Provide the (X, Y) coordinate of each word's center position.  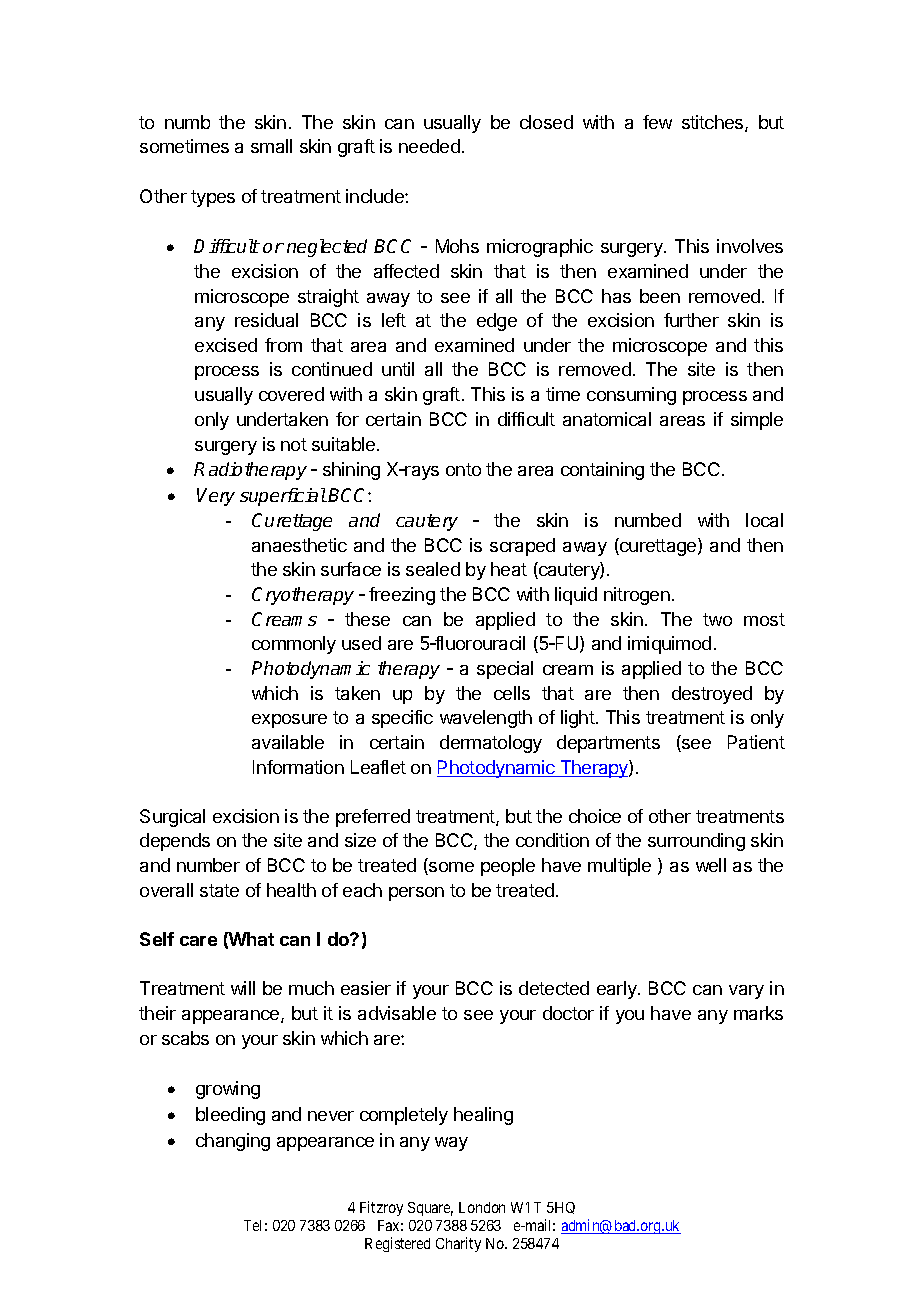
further (691, 320)
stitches (714, 123)
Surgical (172, 818)
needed (429, 146)
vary (746, 992)
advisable (397, 1013)
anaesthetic (299, 545)
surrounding (696, 842)
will (243, 988)
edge (497, 322)
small (271, 146)
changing (233, 1142)
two (717, 619)
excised (226, 345)
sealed (433, 569)
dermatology (491, 744)
